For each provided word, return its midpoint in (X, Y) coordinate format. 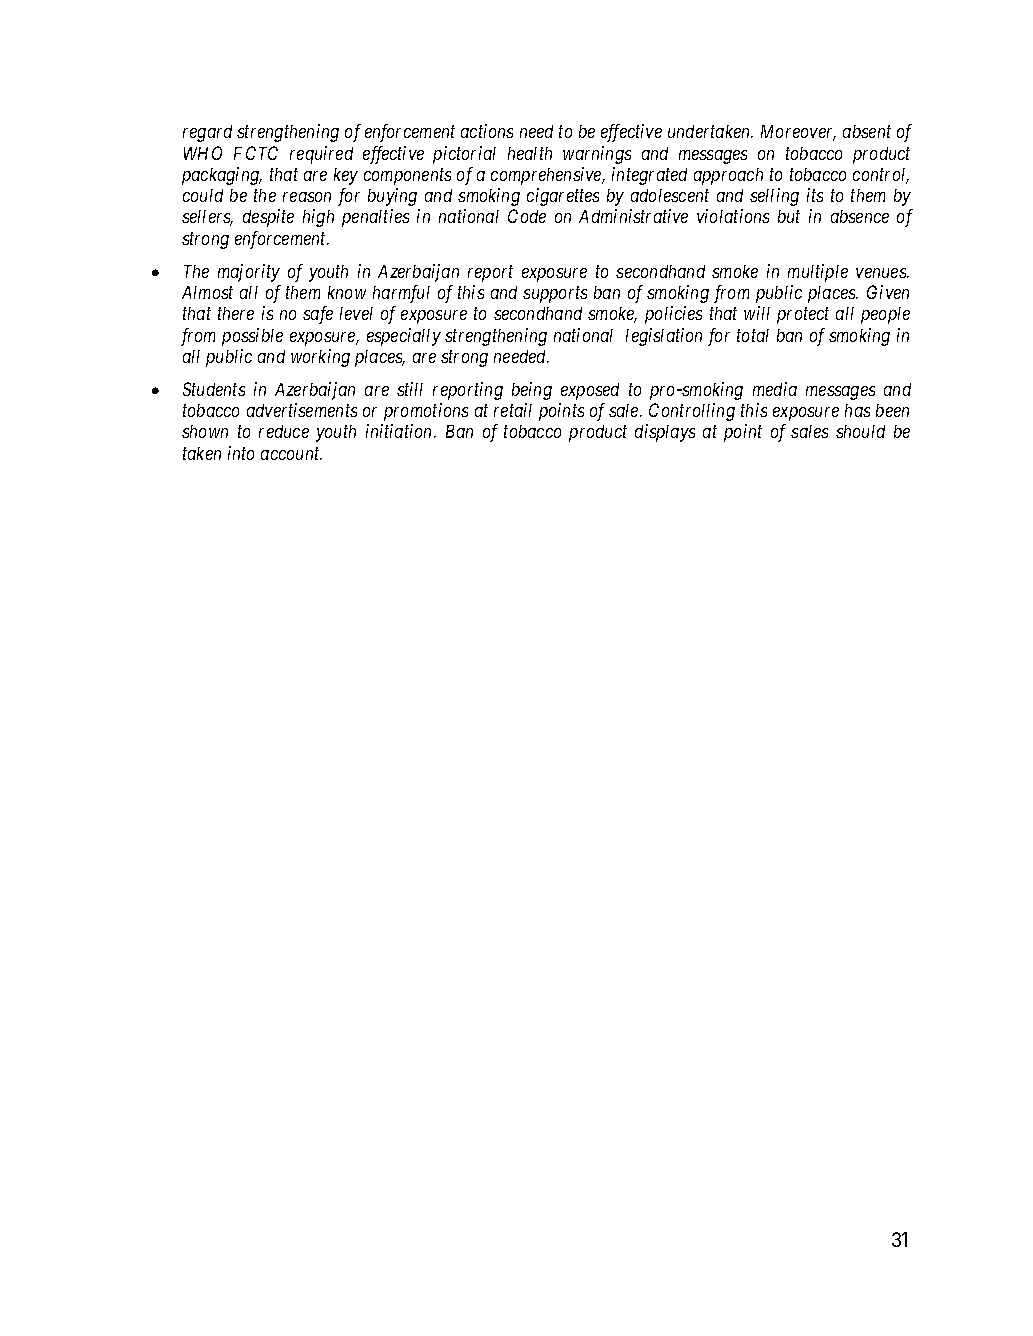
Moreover (798, 133)
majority (249, 273)
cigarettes (563, 197)
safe (318, 315)
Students (214, 389)
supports (555, 295)
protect (803, 316)
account (291, 454)
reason (307, 197)
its (815, 195)
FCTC (256, 153)
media (775, 389)
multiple (818, 273)
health (530, 153)
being (532, 391)
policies (673, 315)
